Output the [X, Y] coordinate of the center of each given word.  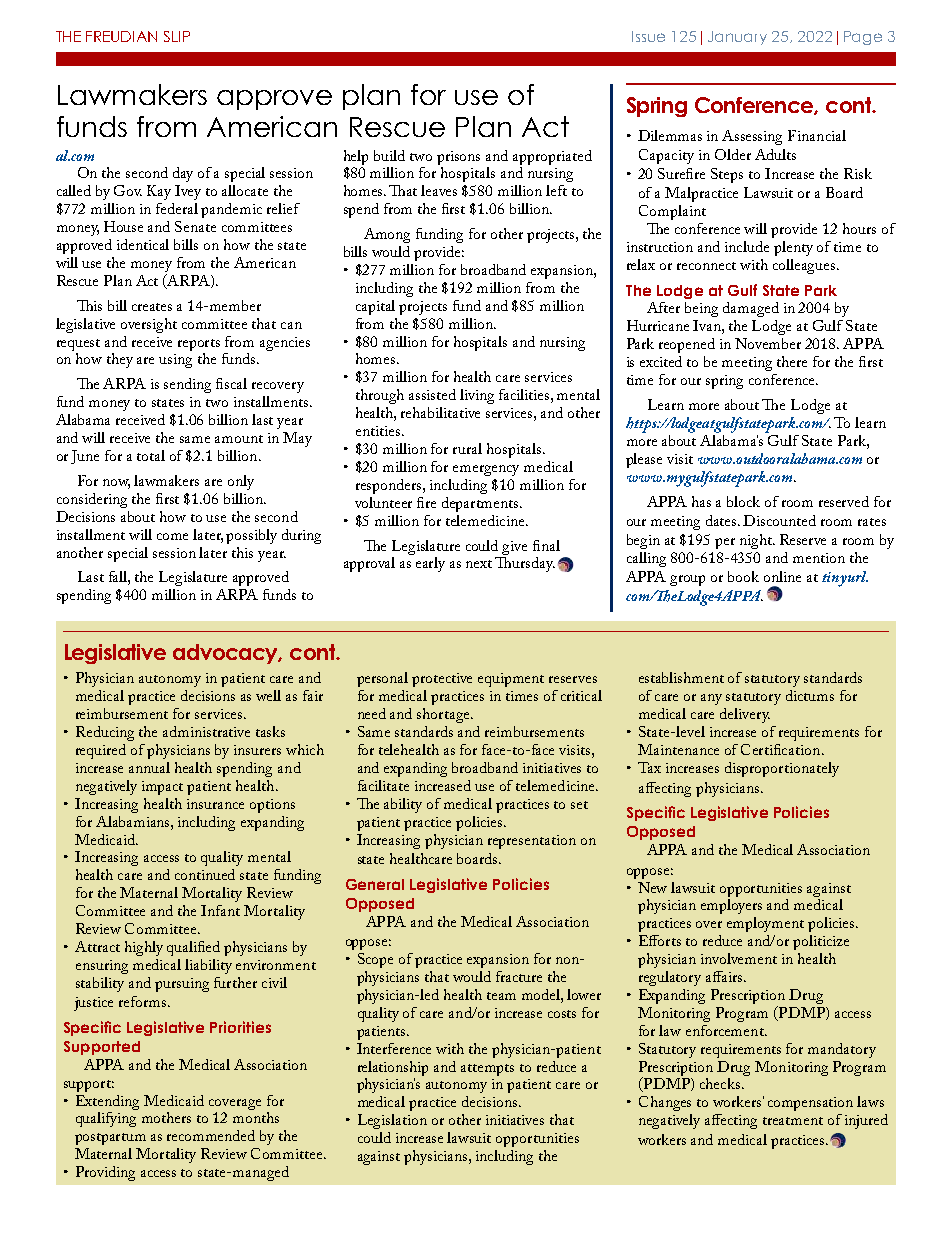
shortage [444, 715]
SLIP [177, 36]
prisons [458, 158]
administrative [206, 731]
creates [152, 307]
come [172, 536]
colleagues [805, 266]
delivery [745, 715]
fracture [519, 976]
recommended [211, 1135]
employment [765, 924]
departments [481, 504]
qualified [193, 948]
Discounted [779, 520]
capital [375, 307]
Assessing [752, 137]
